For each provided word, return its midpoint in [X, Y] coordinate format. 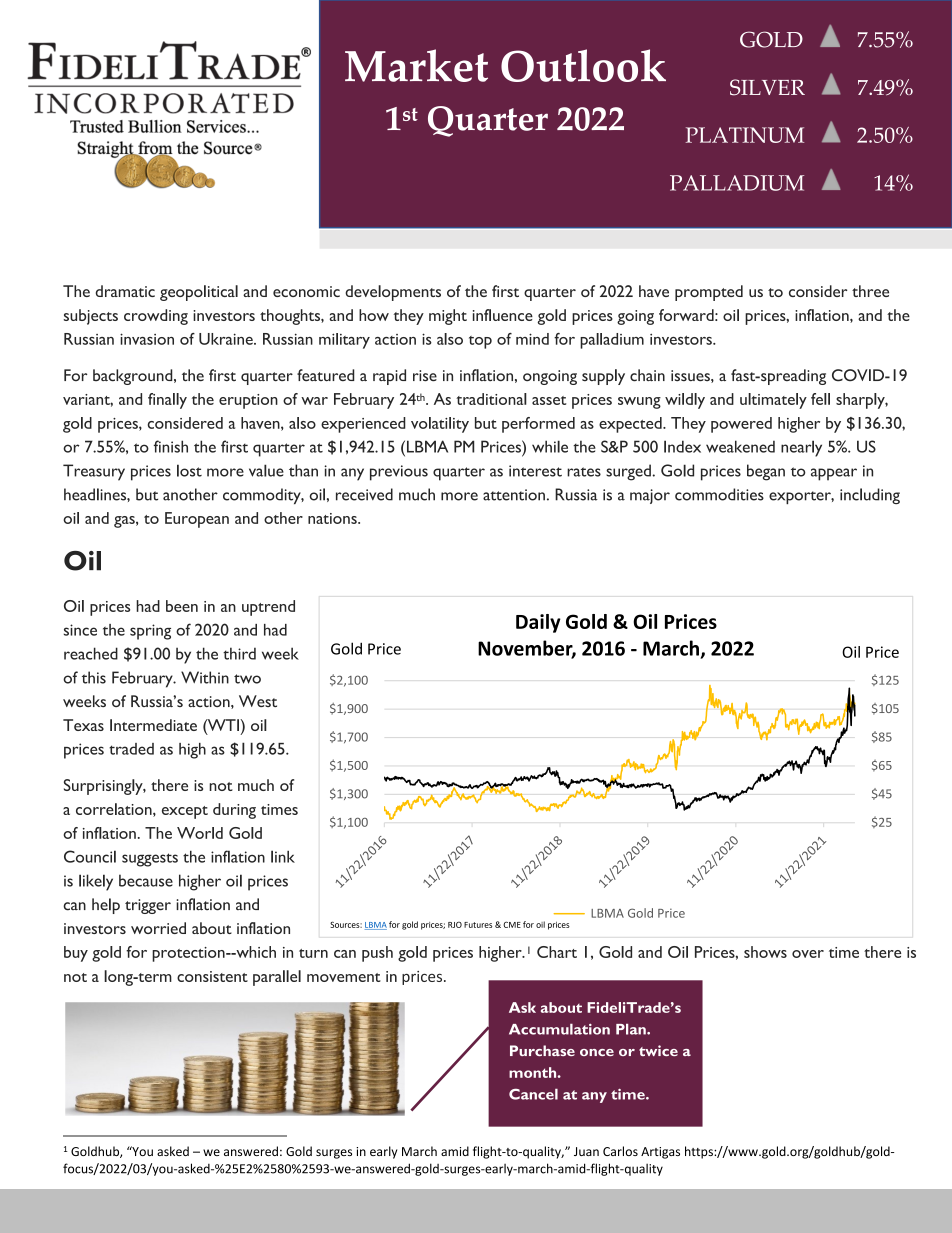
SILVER [767, 87]
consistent [212, 976]
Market [416, 65]
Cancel [533, 1094]
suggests [150, 860]
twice [658, 1050]
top [480, 342]
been [182, 606]
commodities [719, 494]
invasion [147, 339]
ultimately [773, 401]
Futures [478, 925]
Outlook [583, 65]
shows [765, 952]
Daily [538, 623]
